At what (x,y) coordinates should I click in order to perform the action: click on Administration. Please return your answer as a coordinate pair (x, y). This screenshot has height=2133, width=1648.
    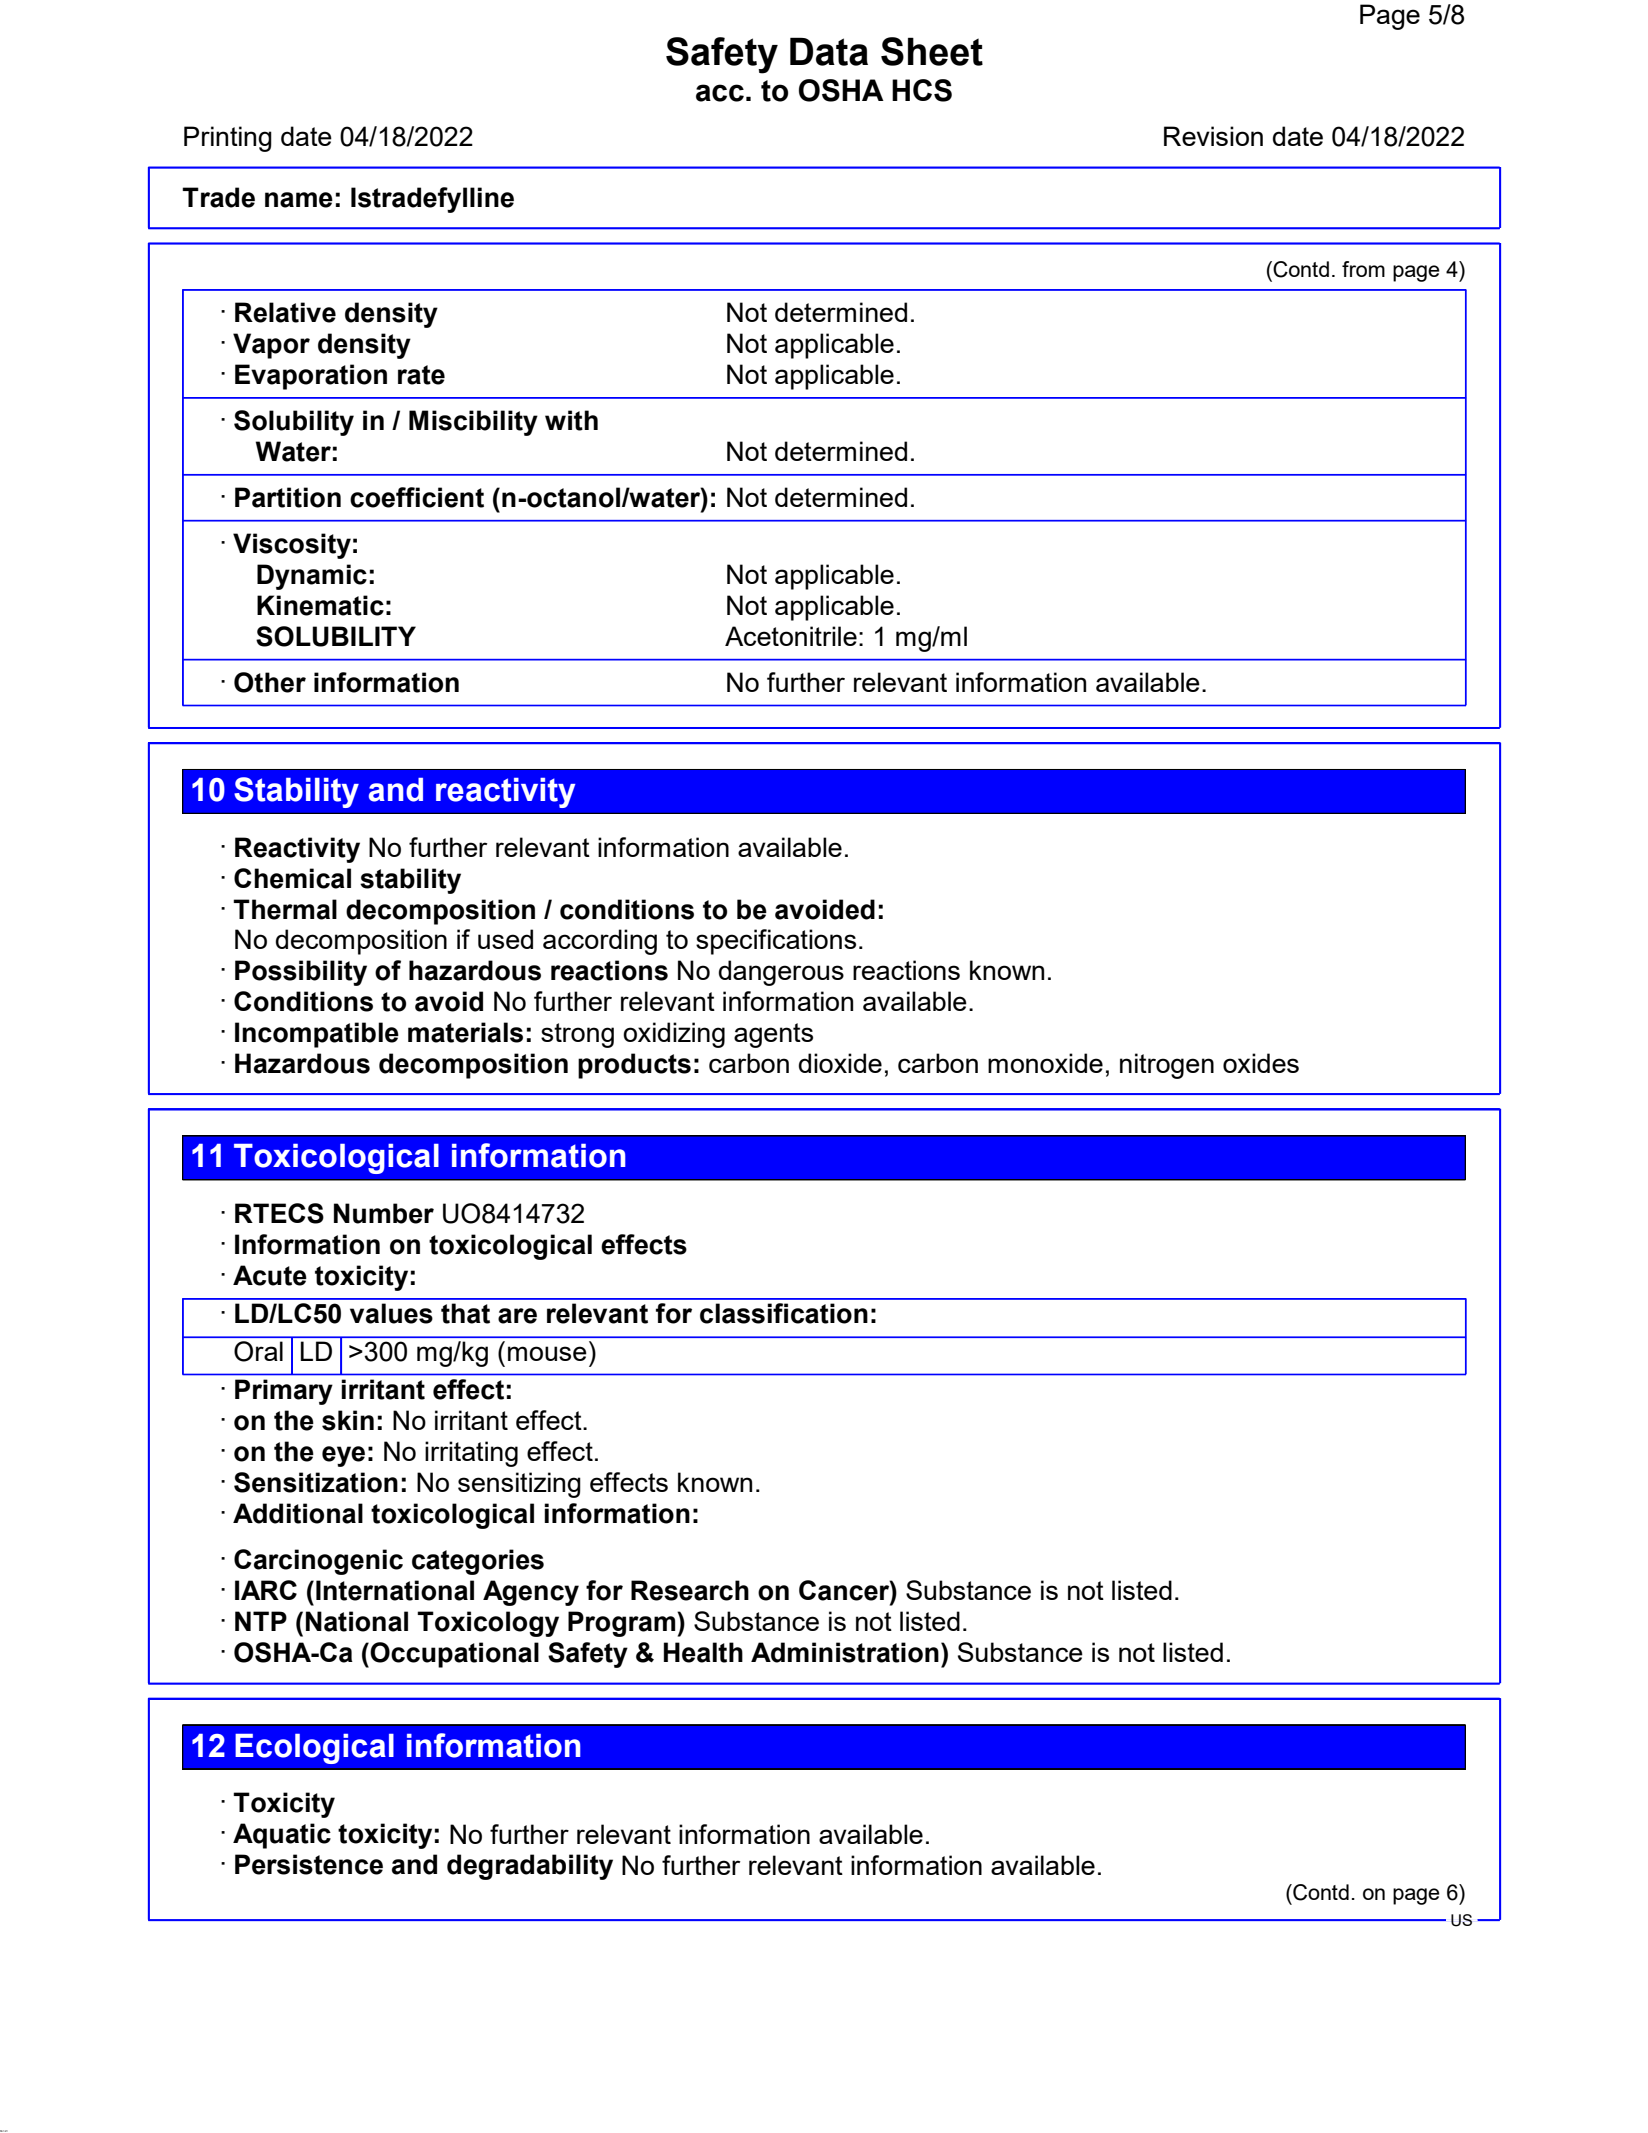
    Looking at the image, I should click on (845, 1652).
